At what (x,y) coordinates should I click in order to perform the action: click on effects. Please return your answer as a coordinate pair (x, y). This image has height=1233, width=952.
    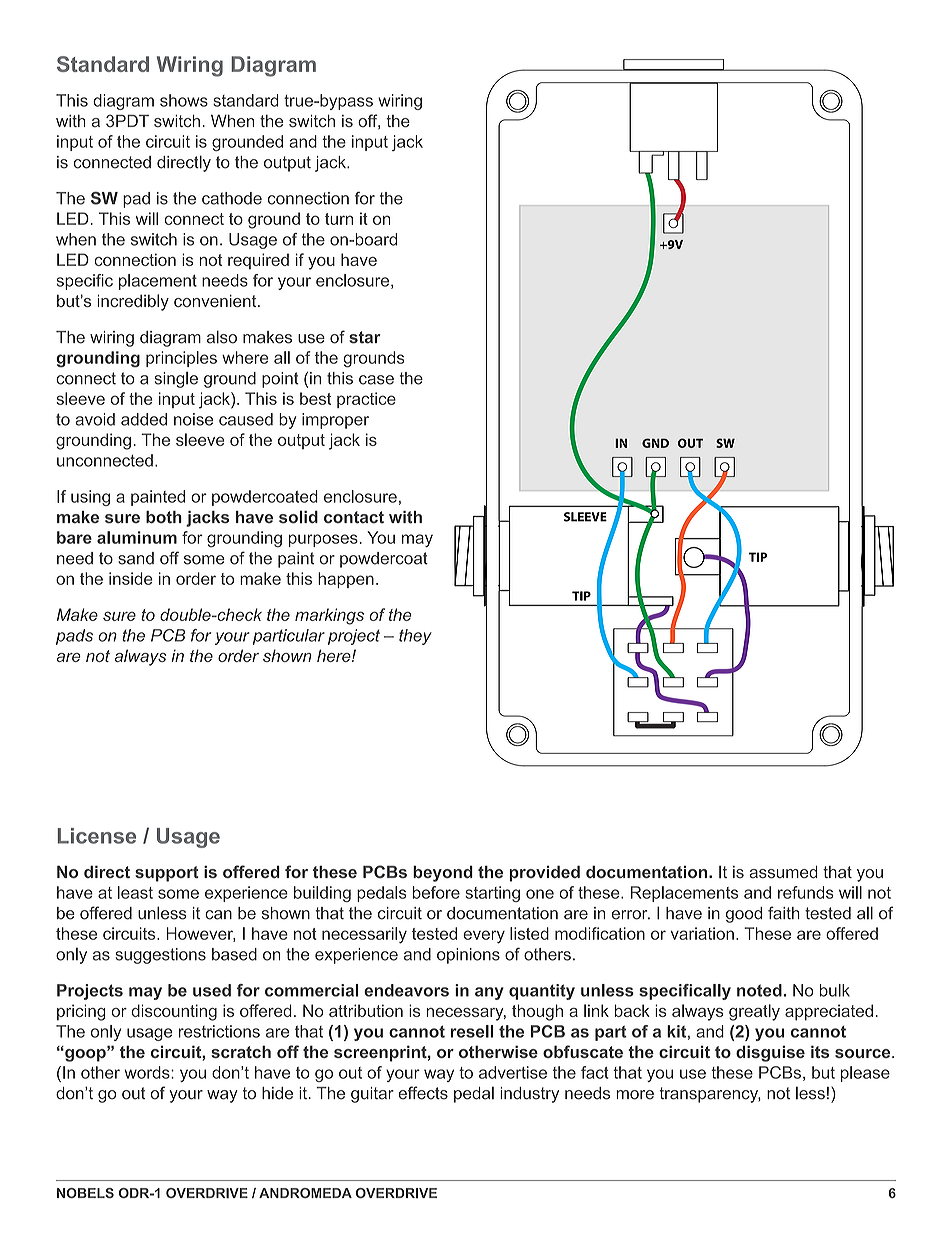
    Looking at the image, I should click on (423, 1093).
